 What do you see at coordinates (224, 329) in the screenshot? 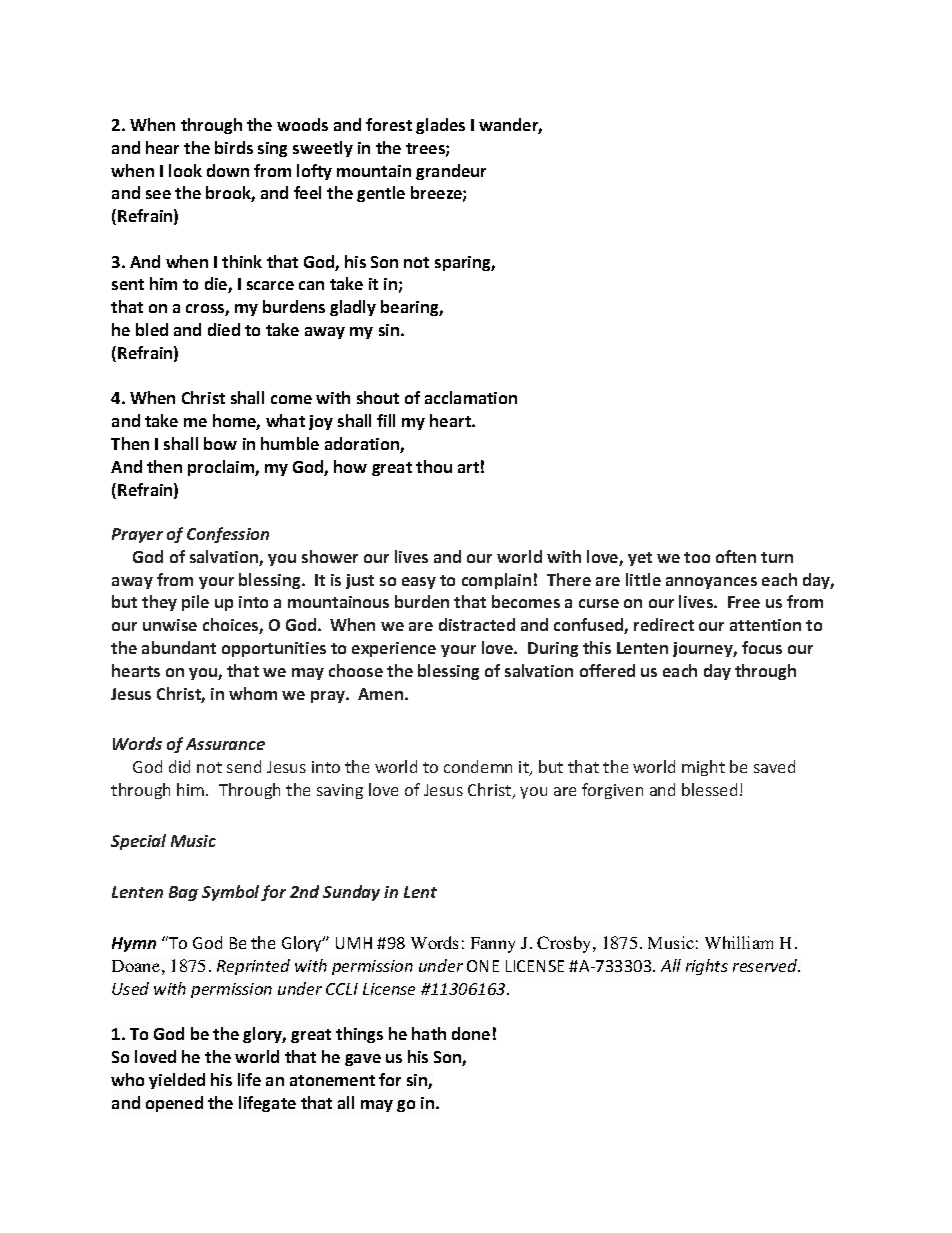
I see `died` at bounding box center [224, 329].
